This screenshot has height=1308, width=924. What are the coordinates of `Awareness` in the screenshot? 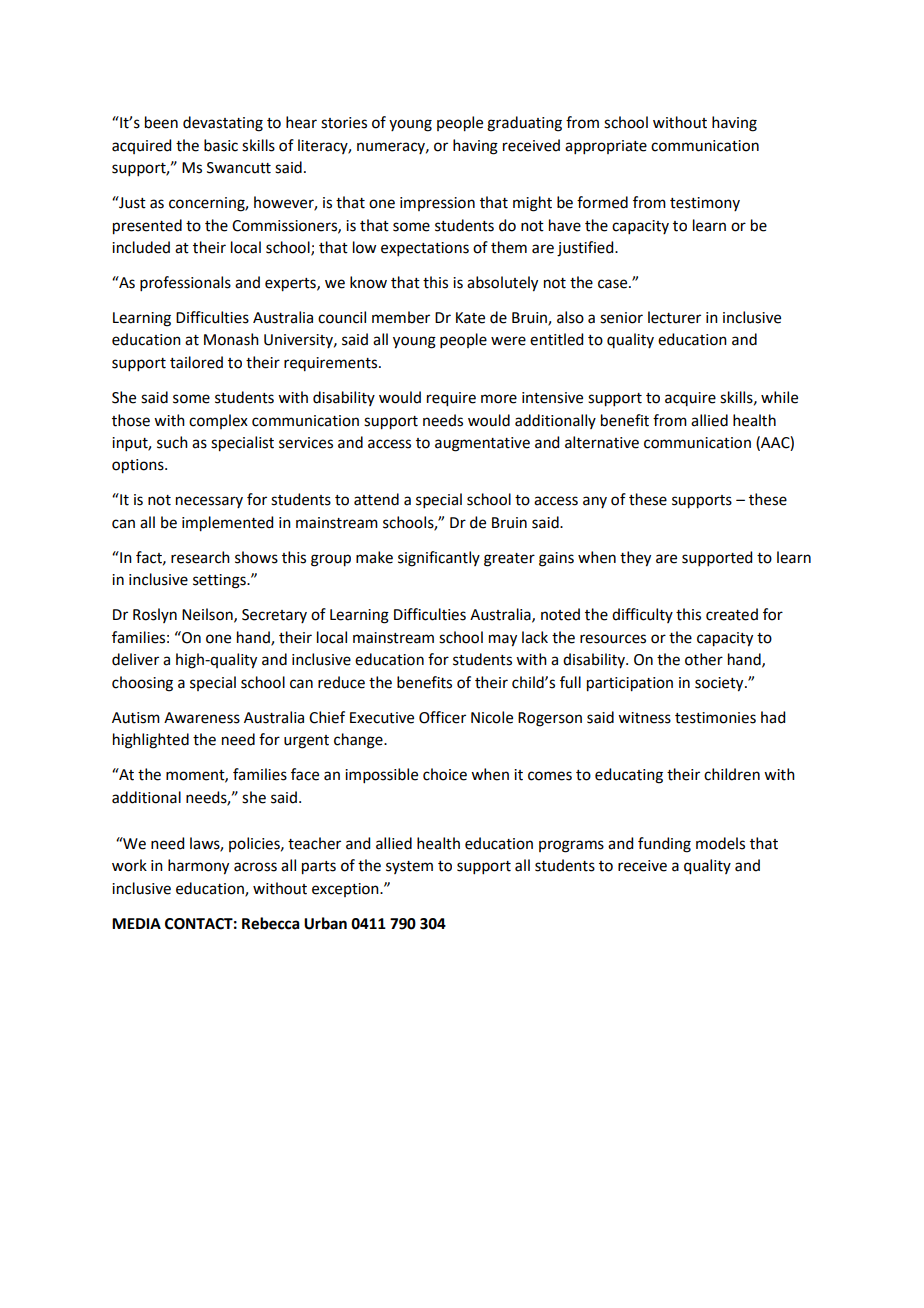 It's located at (202, 718).
